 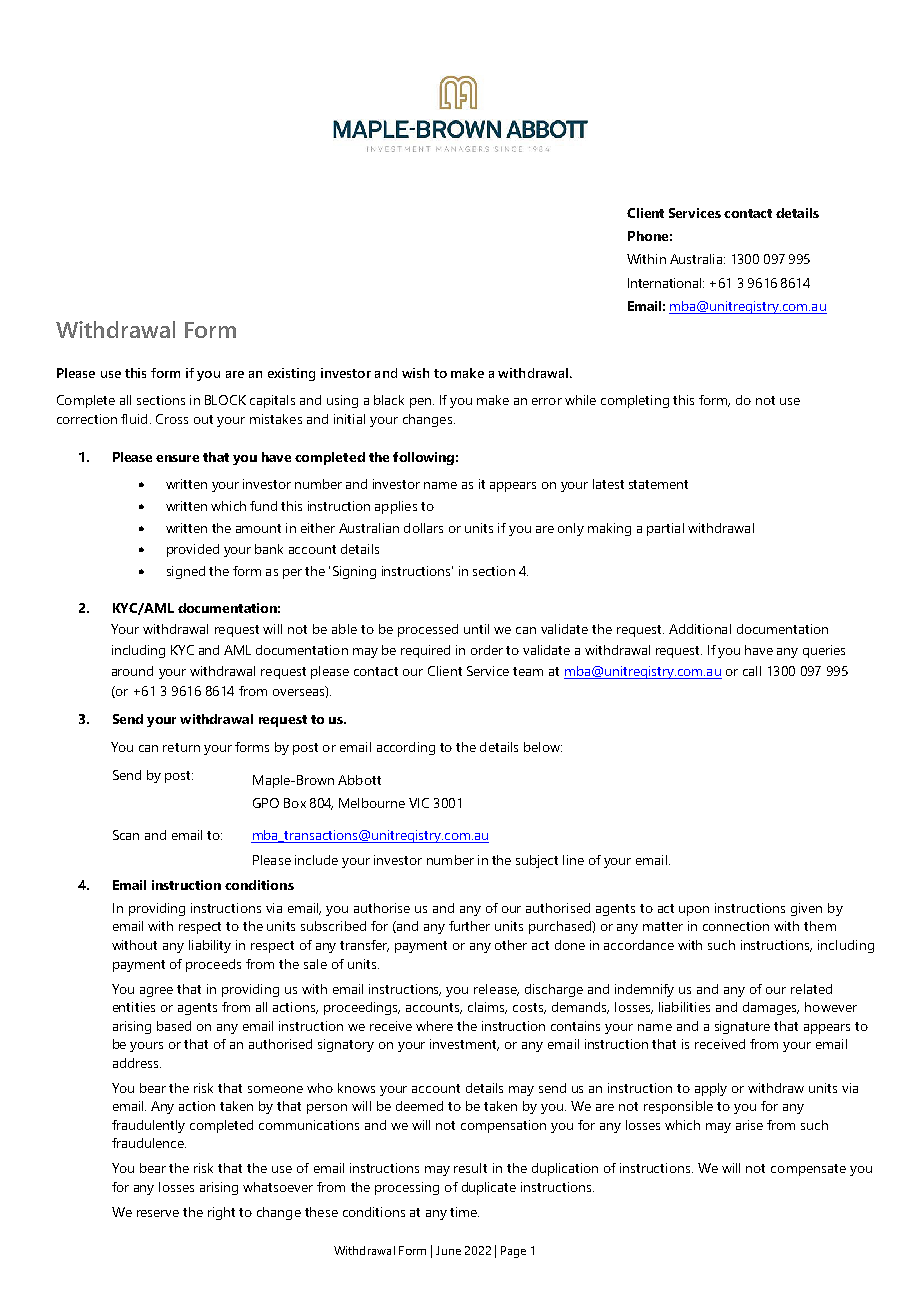 What do you see at coordinates (158, 1213) in the page?
I see `reserve` at bounding box center [158, 1213].
